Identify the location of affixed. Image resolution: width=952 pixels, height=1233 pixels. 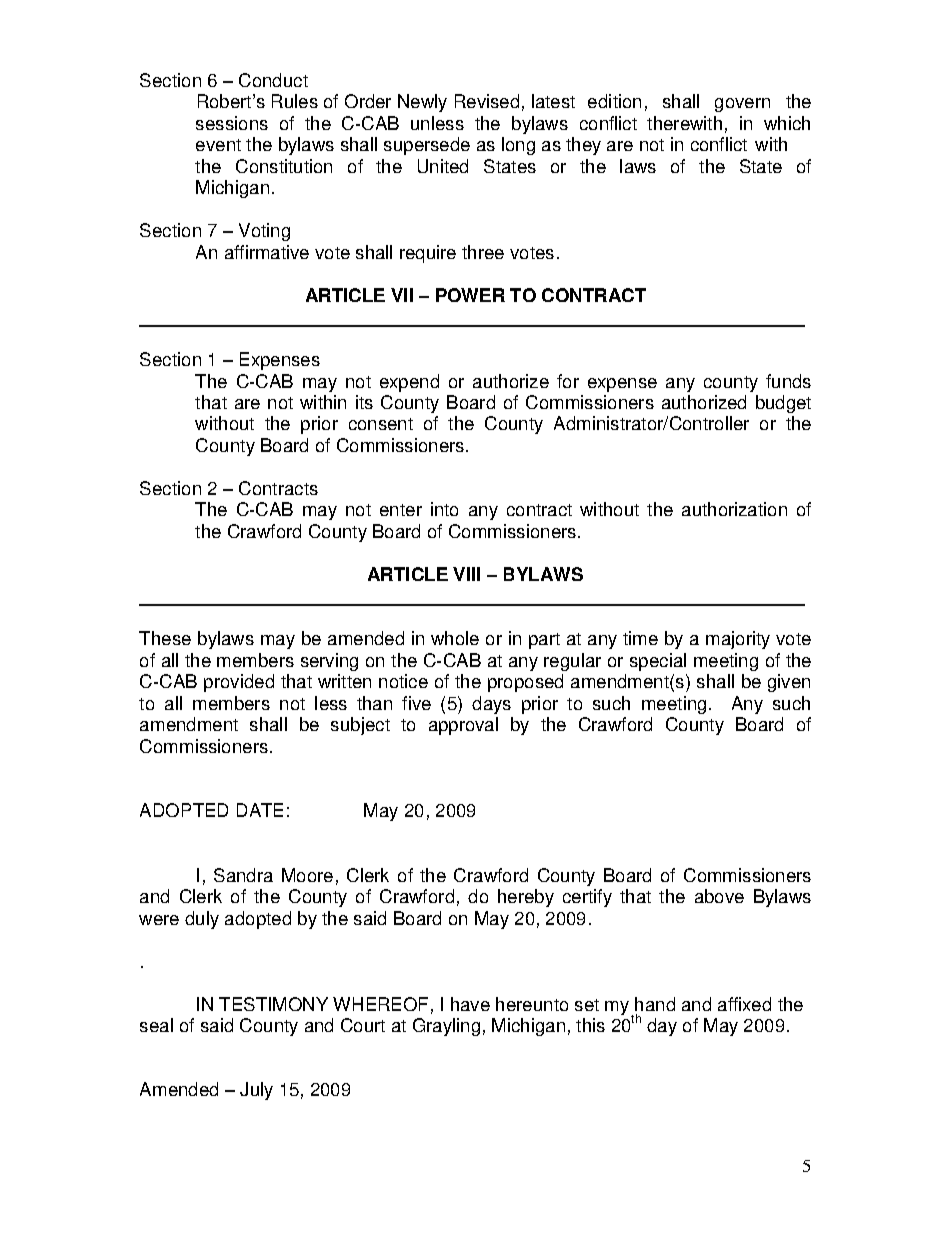
(744, 1004).
